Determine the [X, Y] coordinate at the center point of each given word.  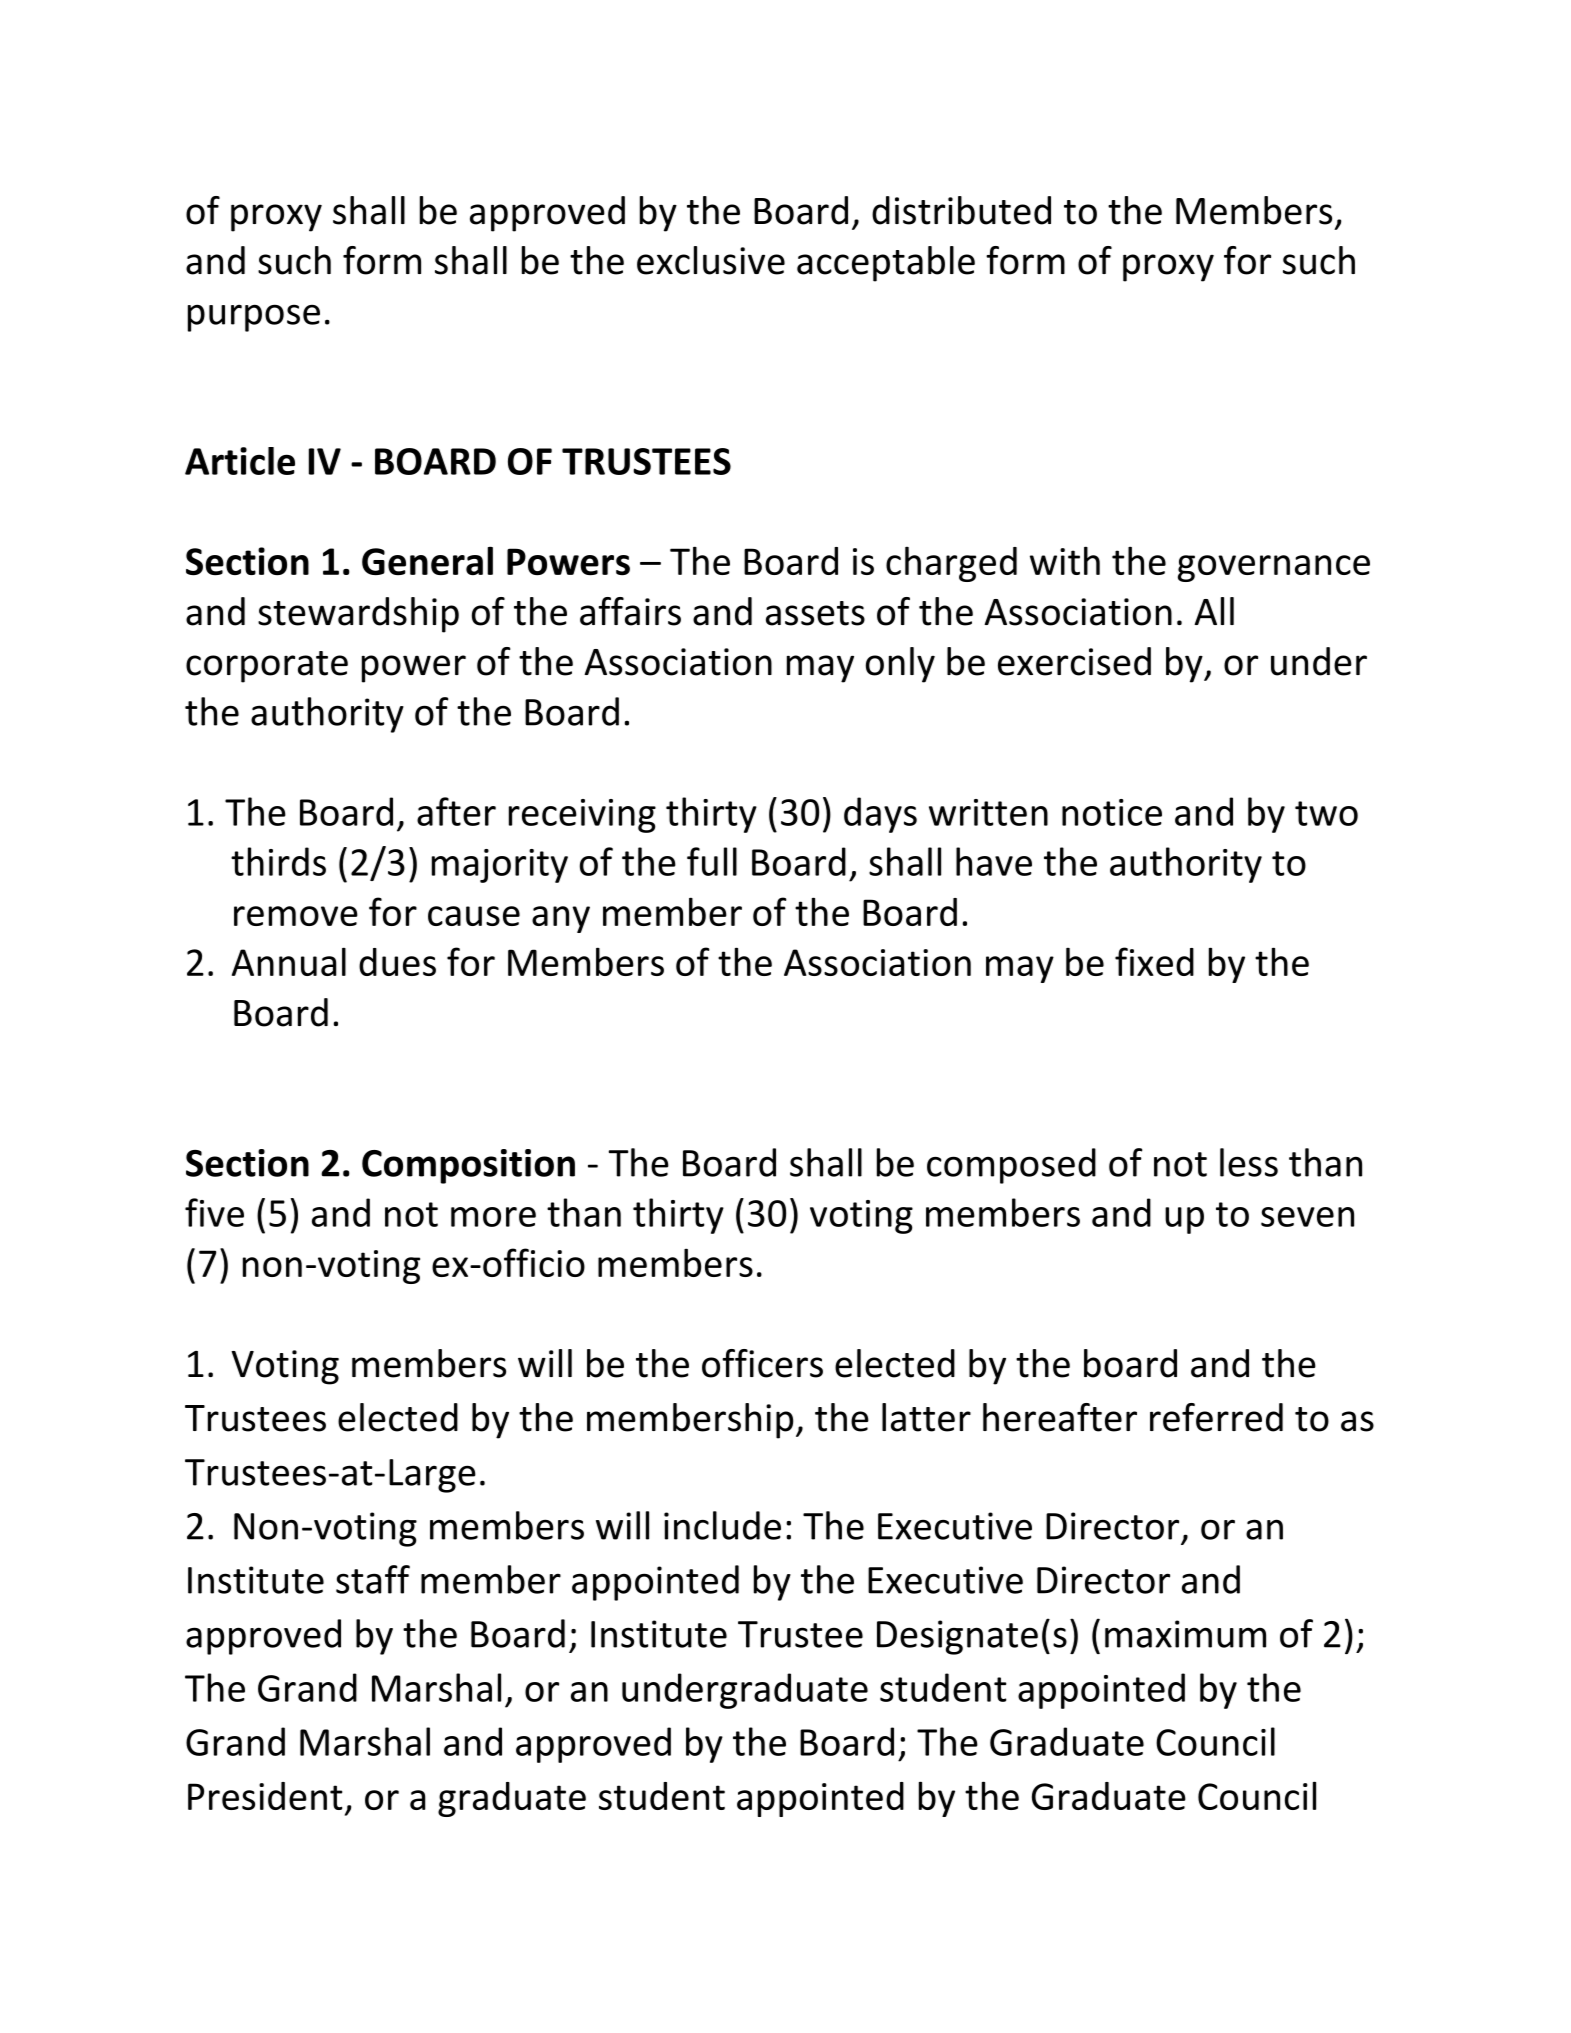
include [722, 1525]
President [265, 1796]
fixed [1154, 961]
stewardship [358, 615]
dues [397, 962]
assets [815, 613]
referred [1216, 1417]
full [712, 861]
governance [1274, 568]
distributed [961, 210]
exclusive [711, 260]
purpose [254, 318]
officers [762, 1363]
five [214, 1212]
